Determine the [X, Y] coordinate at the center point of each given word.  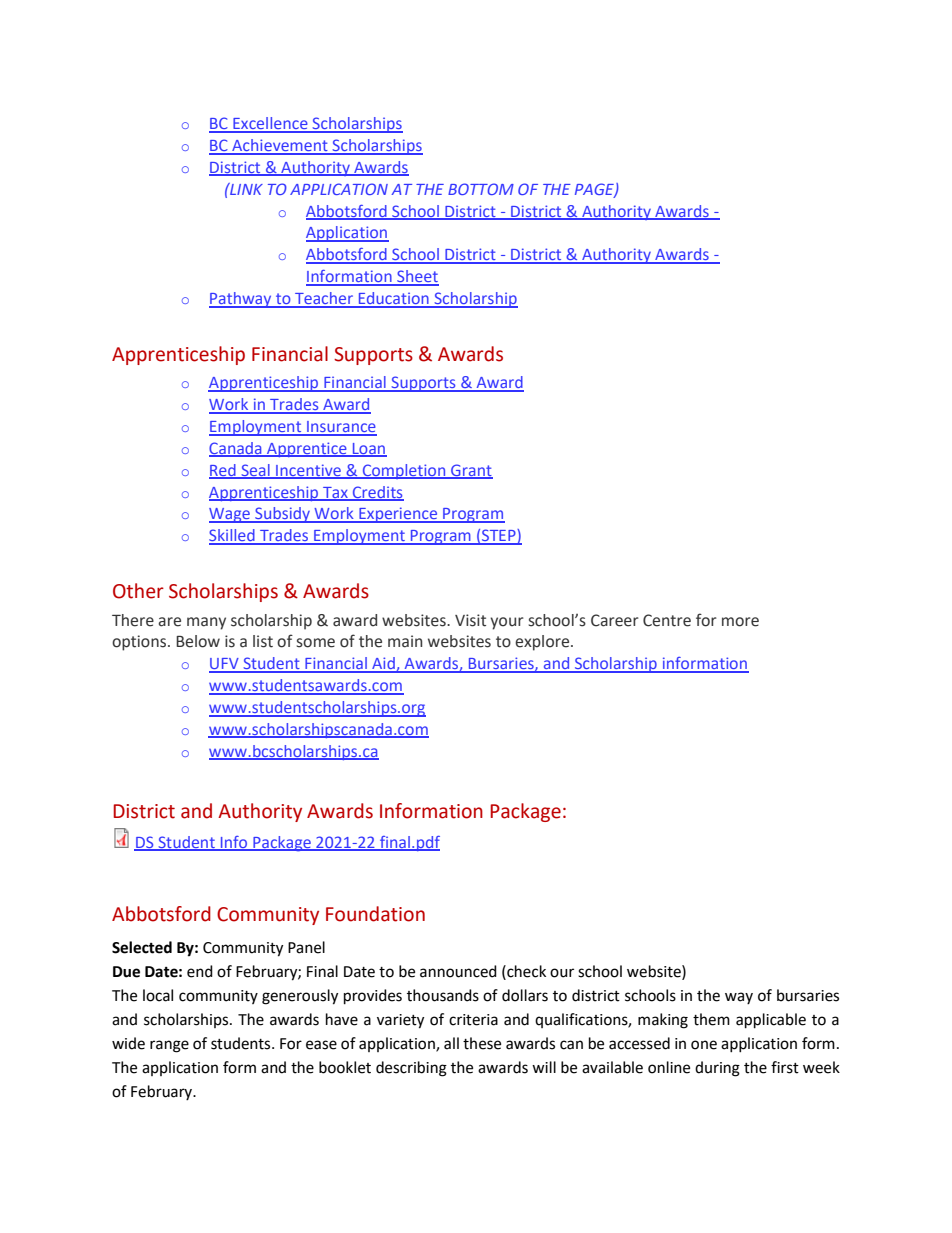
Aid [383, 664]
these [482, 1043]
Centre [667, 620]
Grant [471, 471]
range [169, 1046]
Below [198, 641]
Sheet [417, 277]
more [740, 622]
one [704, 1045]
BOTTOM [481, 189]
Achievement [280, 146]
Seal [255, 471]
